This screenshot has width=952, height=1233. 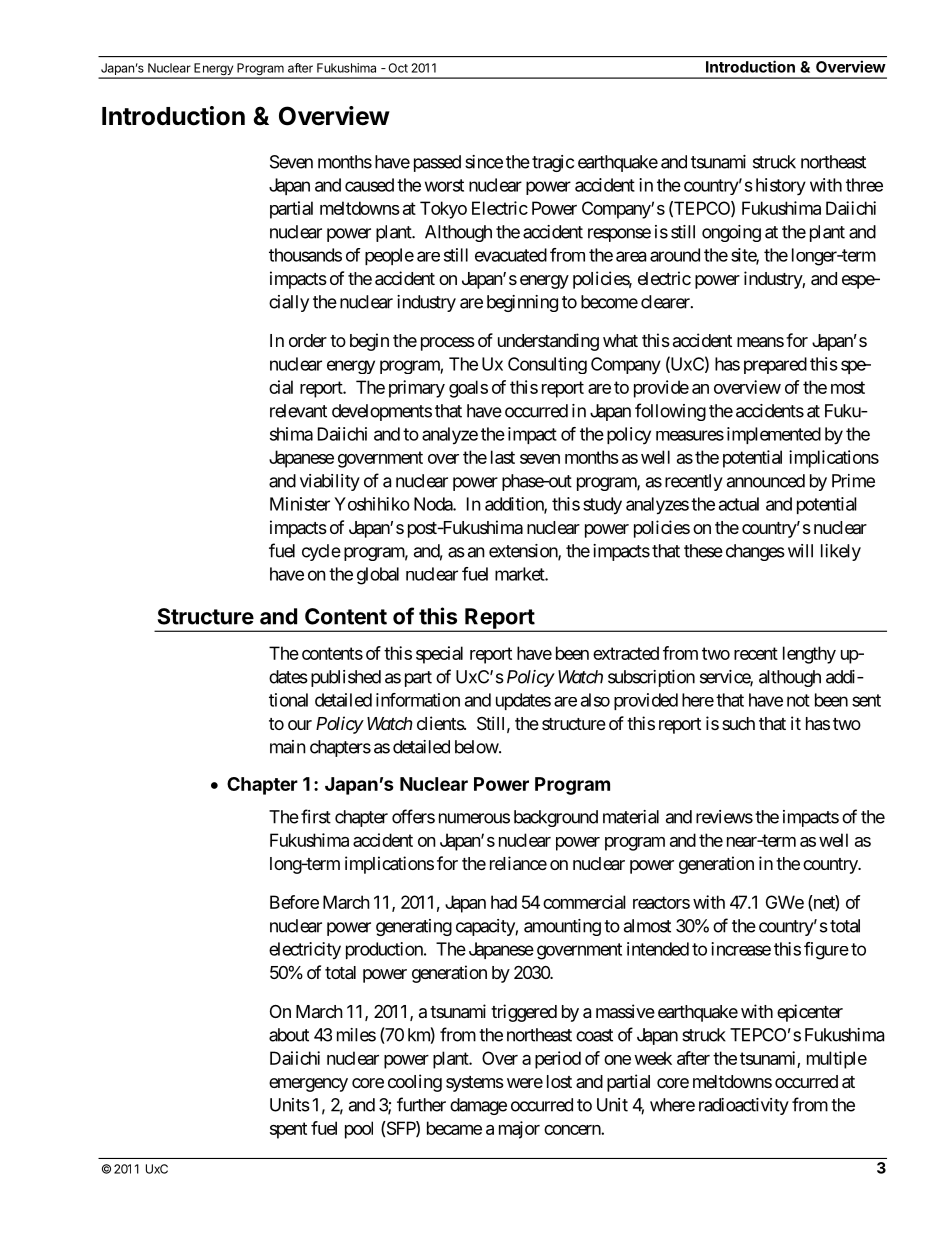 What do you see at coordinates (559, 1081) in the screenshot?
I see `lost` at bounding box center [559, 1081].
